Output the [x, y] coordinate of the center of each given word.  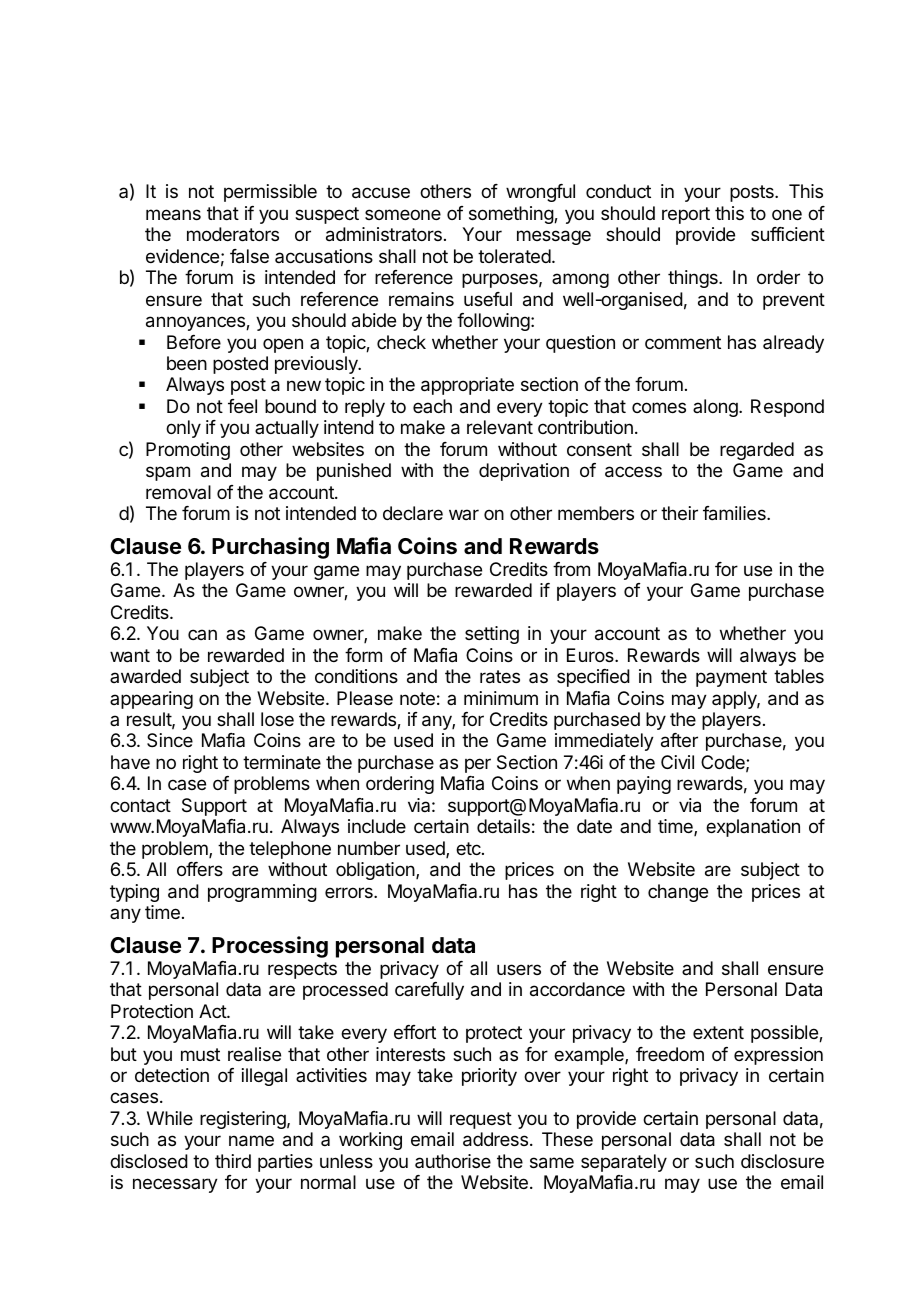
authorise [453, 1161]
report [686, 215]
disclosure [782, 1161]
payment [731, 678]
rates [500, 677]
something [512, 215]
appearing [151, 700]
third [233, 1161]
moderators [233, 234]
